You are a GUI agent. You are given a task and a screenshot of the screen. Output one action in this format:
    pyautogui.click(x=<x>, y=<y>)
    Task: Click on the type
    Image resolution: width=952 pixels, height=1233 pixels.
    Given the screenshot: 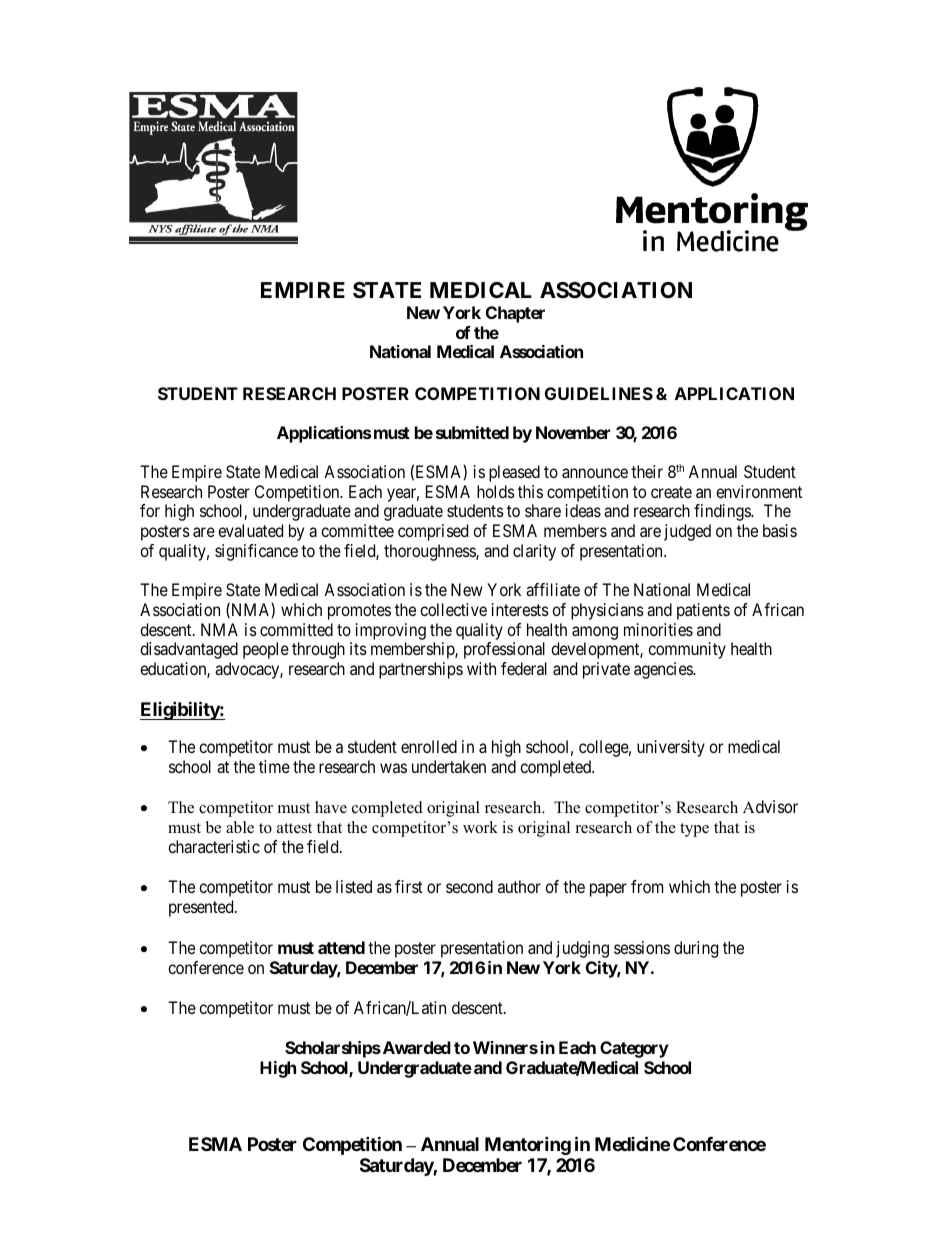 What is the action you would take?
    pyautogui.click(x=694, y=830)
